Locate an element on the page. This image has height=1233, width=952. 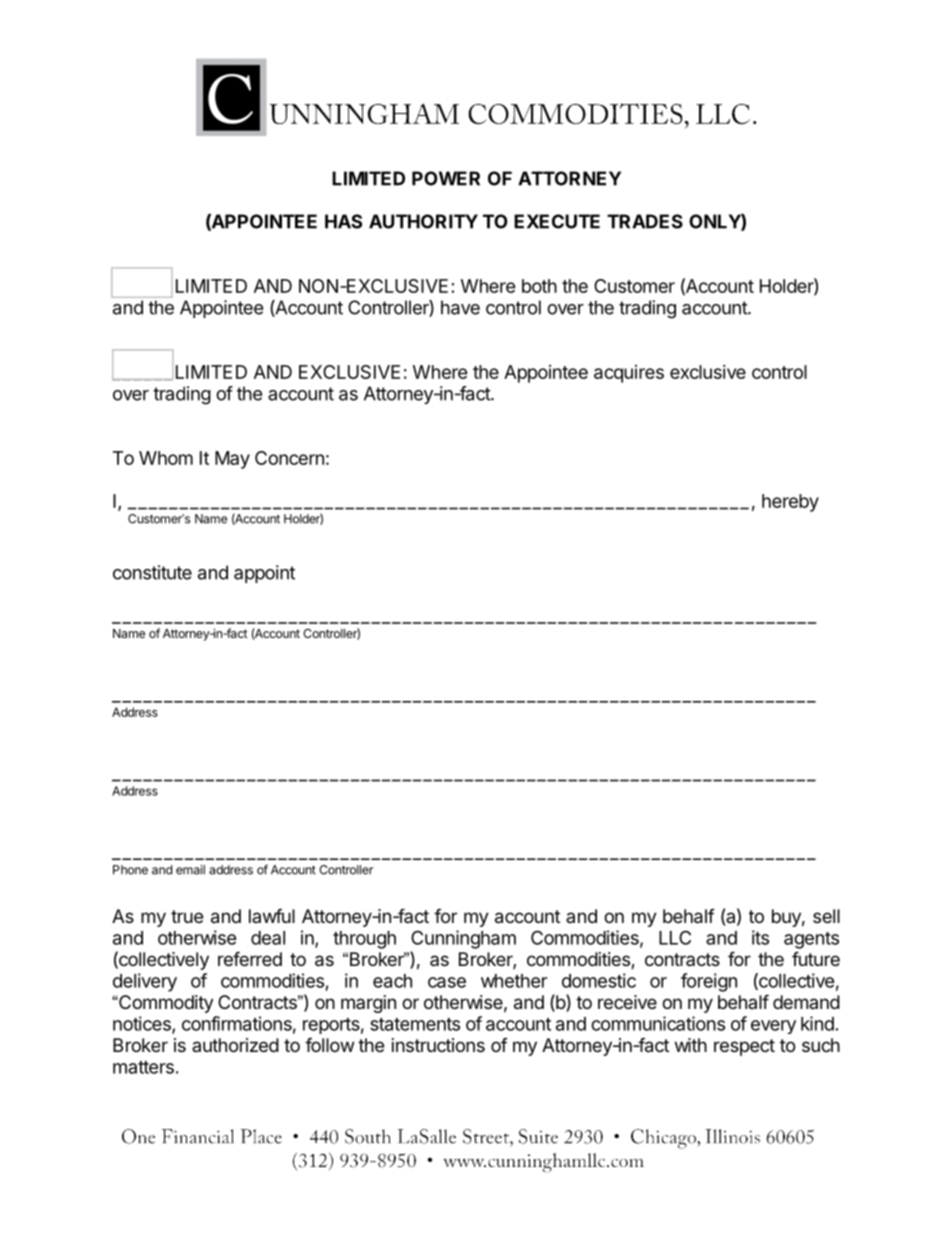
authorized is located at coordinates (235, 1045).
